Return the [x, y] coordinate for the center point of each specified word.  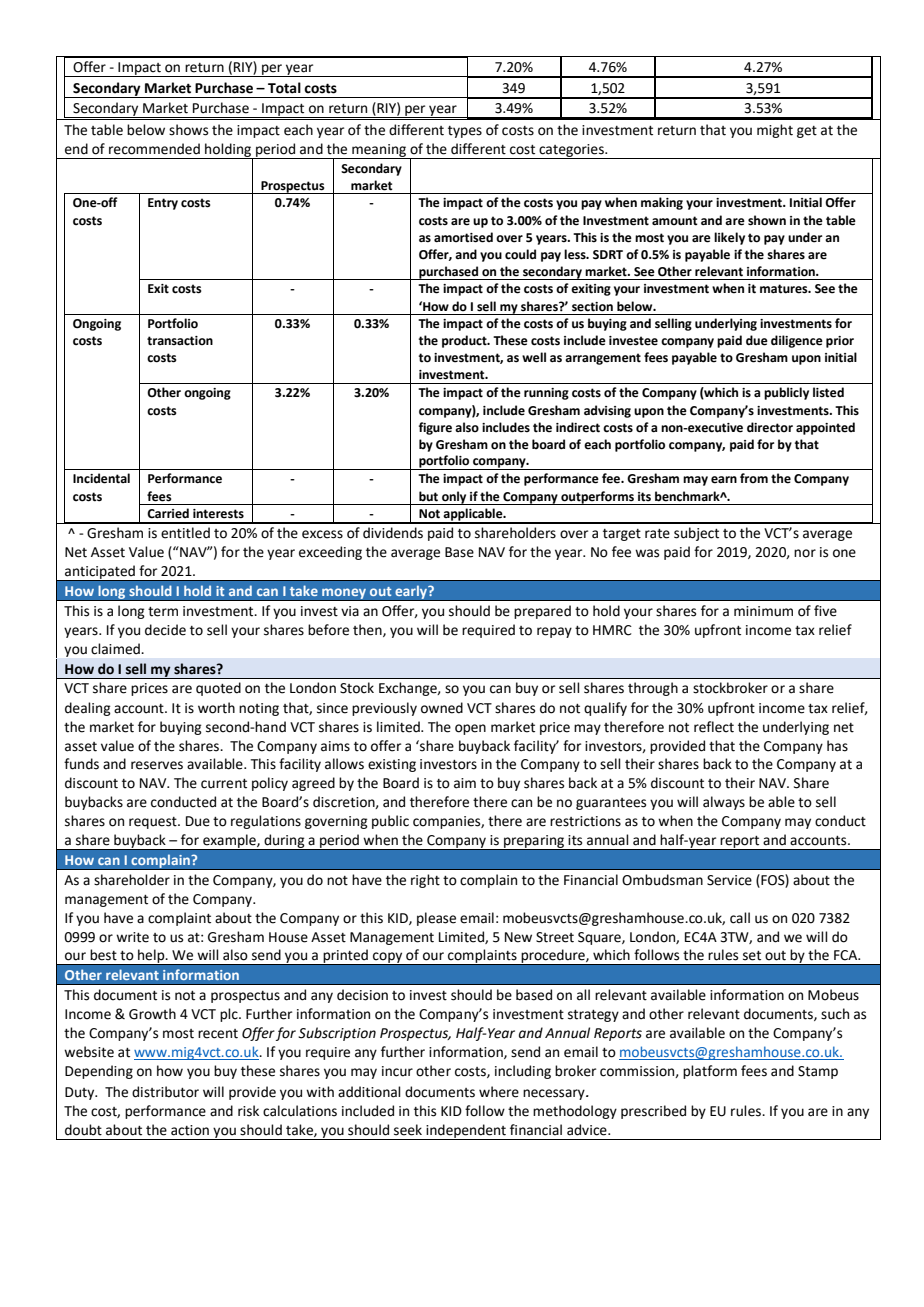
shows [188, 130]
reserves [157, 765]
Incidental [101, 478]
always [724, 803]
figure [435, 428]
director [770, 427]
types [465, 132]
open [470, 729]
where [499, 1092]
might [775, 131]
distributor [165, 1092]
